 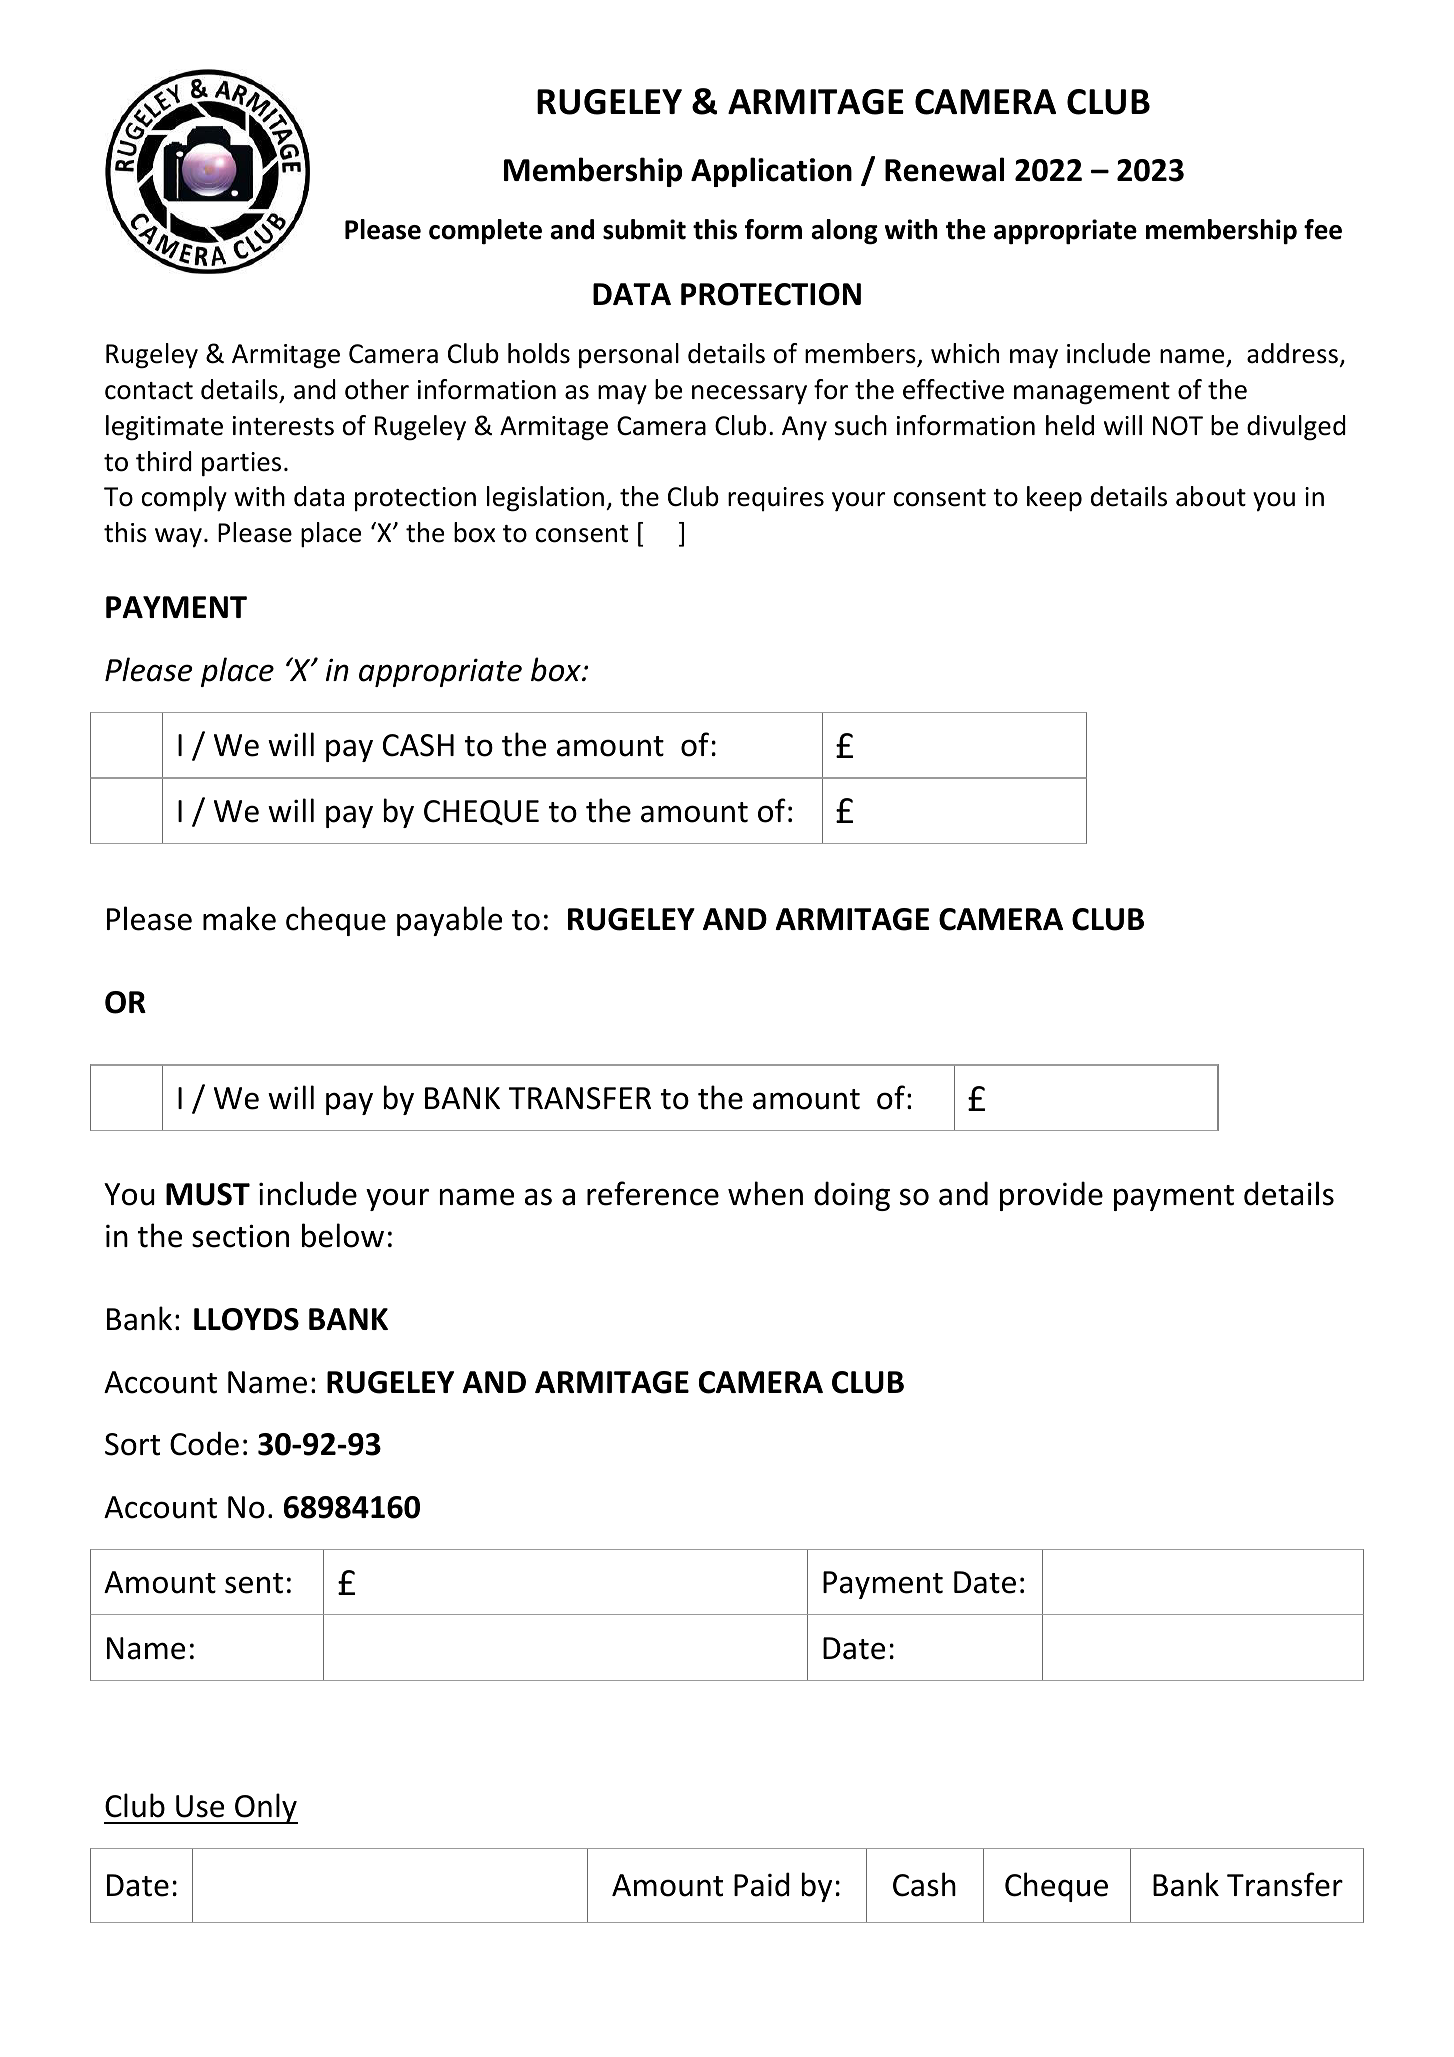 What do you see at coordinates (178, 537) in the image?
I see `way` at bounding box center [178, 537].
